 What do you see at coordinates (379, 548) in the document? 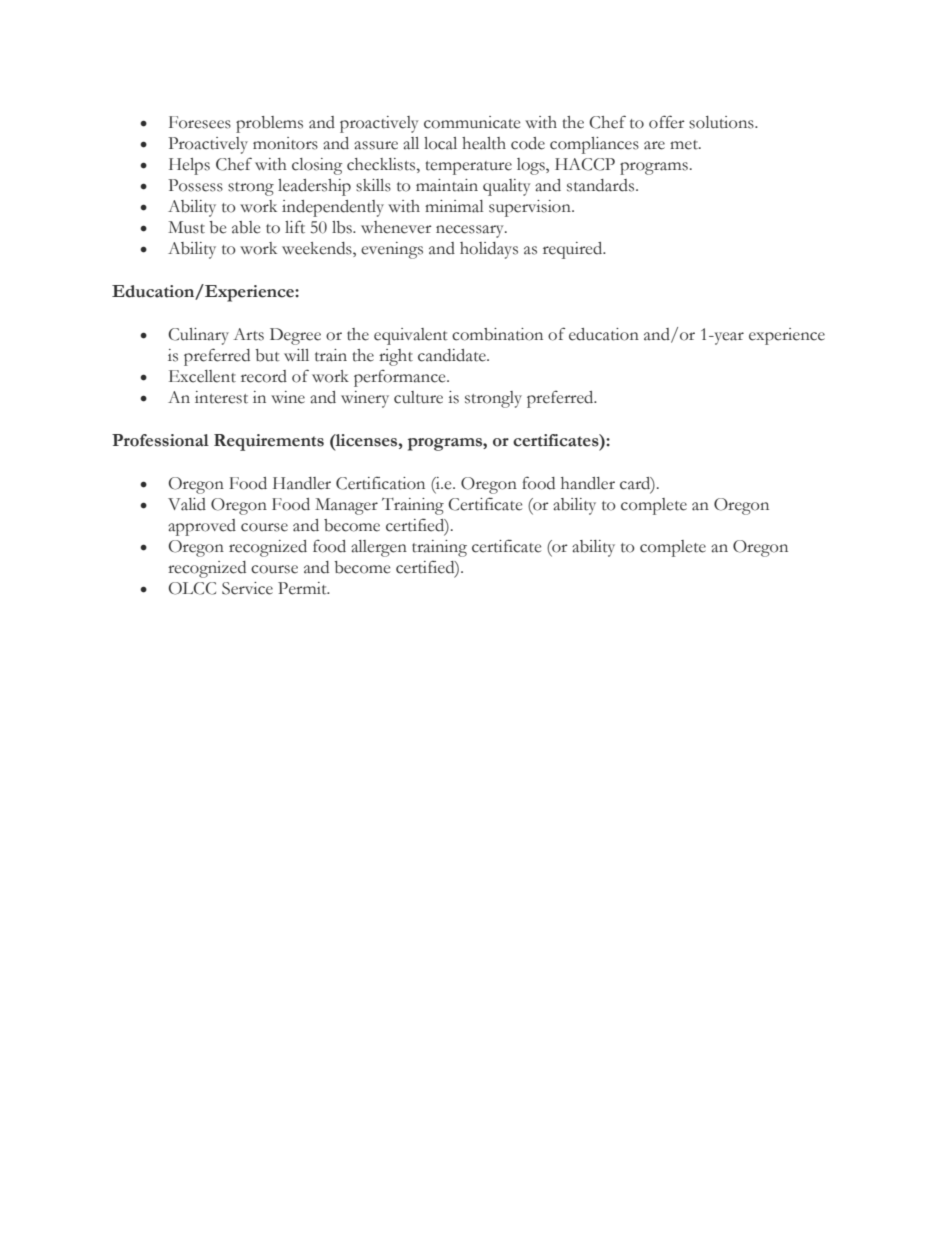
I see `allergen` at bounding box center [379, 548].
